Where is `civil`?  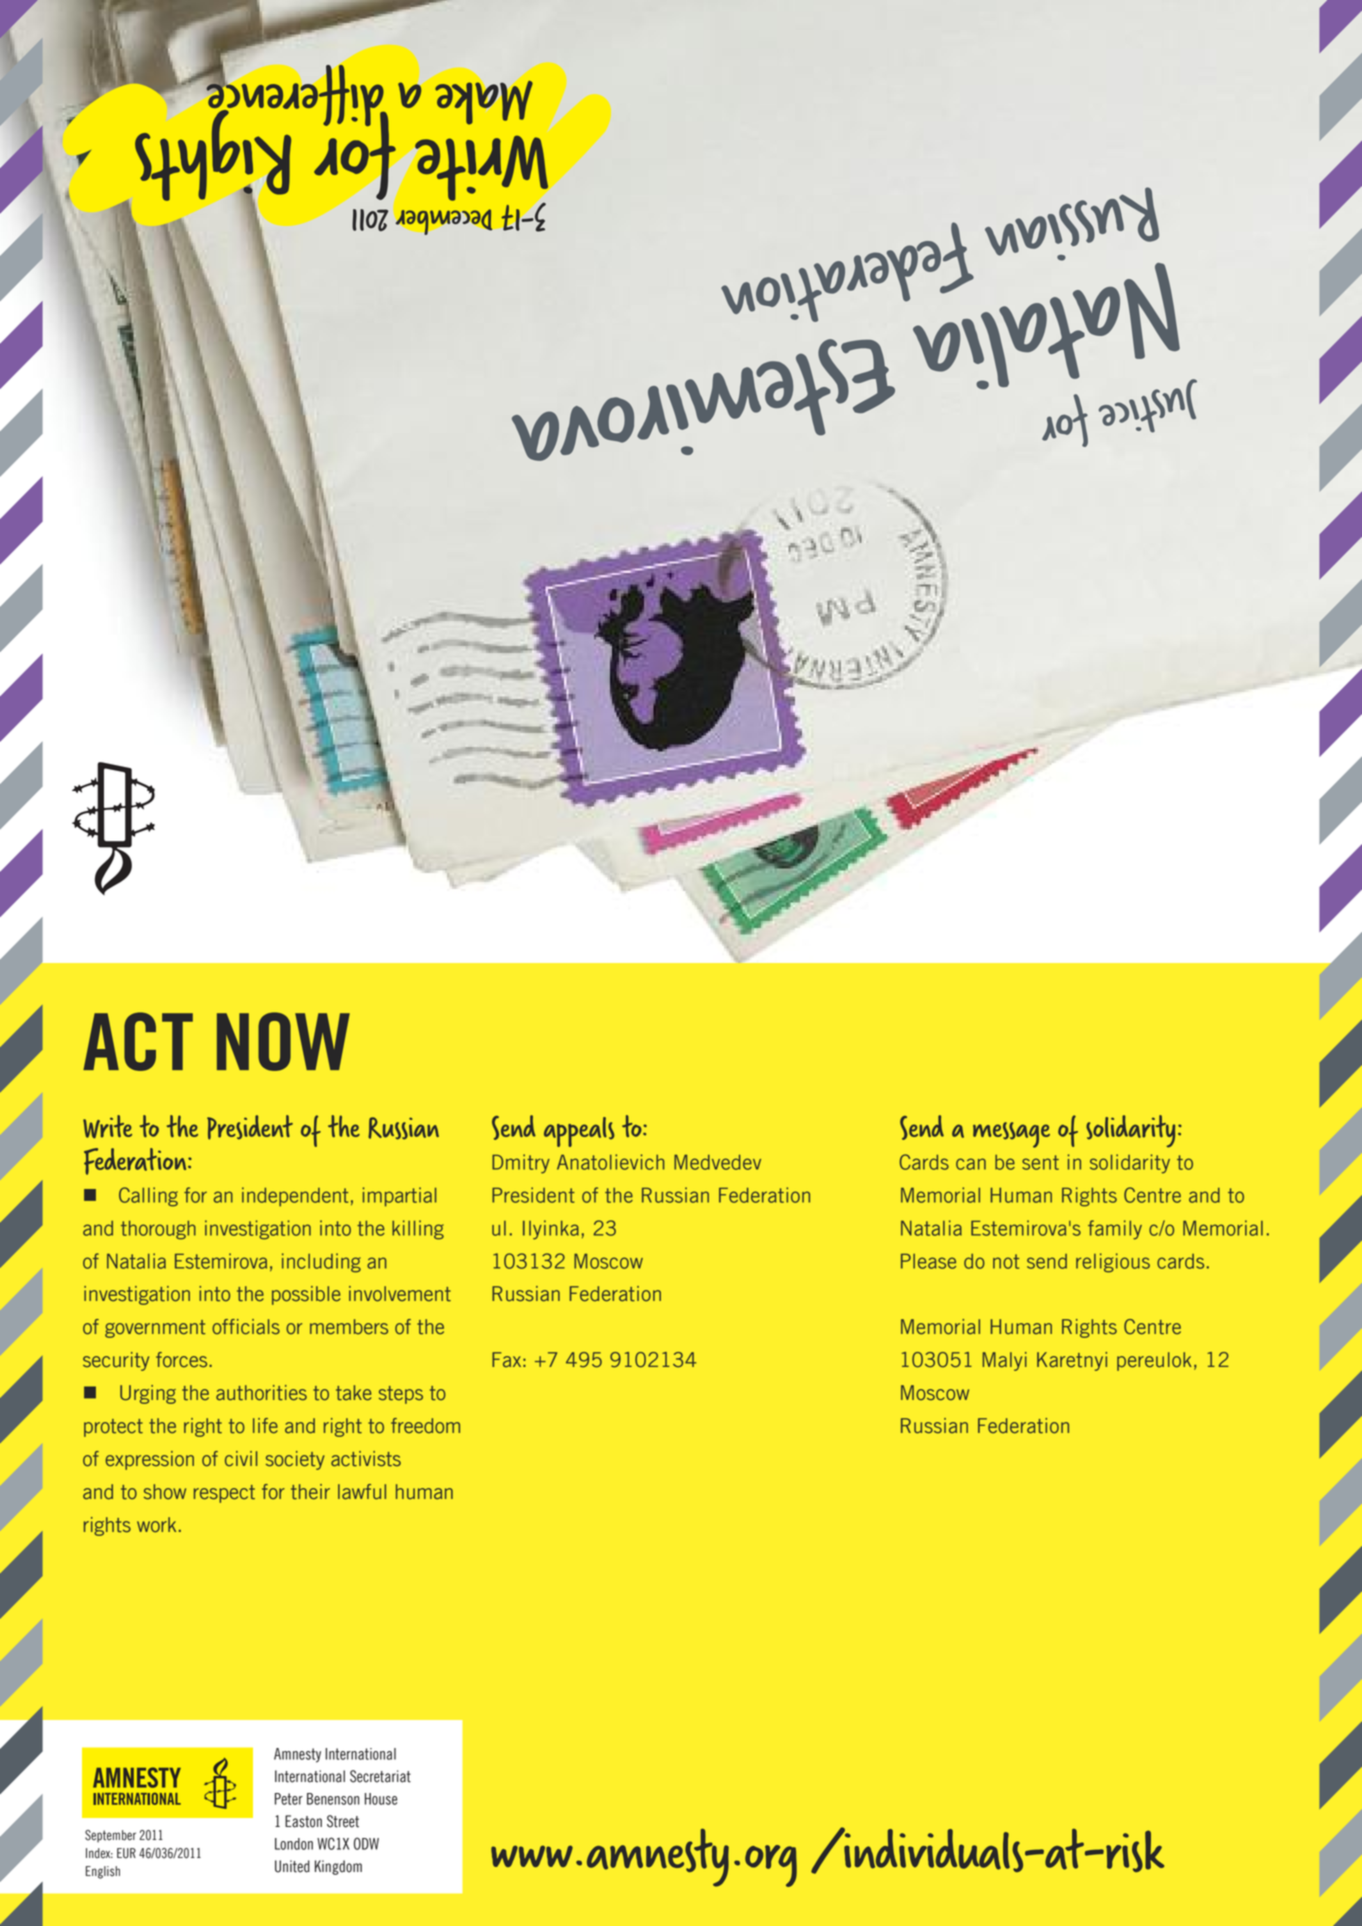
civil is located at coordinates (241, 1459).
